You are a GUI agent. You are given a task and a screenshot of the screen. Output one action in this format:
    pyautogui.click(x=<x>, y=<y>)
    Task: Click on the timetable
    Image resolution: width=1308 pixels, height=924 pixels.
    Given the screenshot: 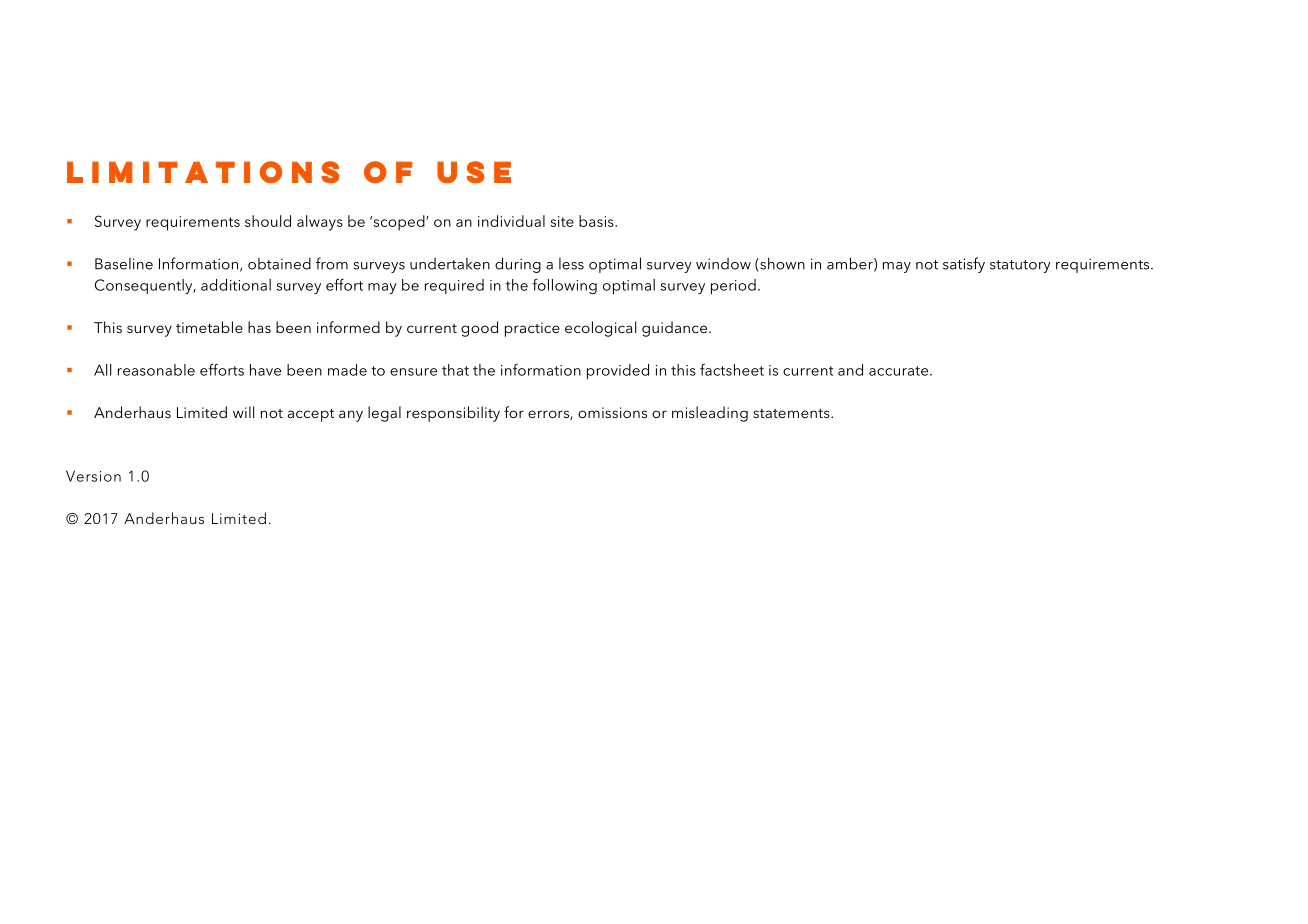 What is the action you would take?
    pyautogui.click(x=209, y=327)
